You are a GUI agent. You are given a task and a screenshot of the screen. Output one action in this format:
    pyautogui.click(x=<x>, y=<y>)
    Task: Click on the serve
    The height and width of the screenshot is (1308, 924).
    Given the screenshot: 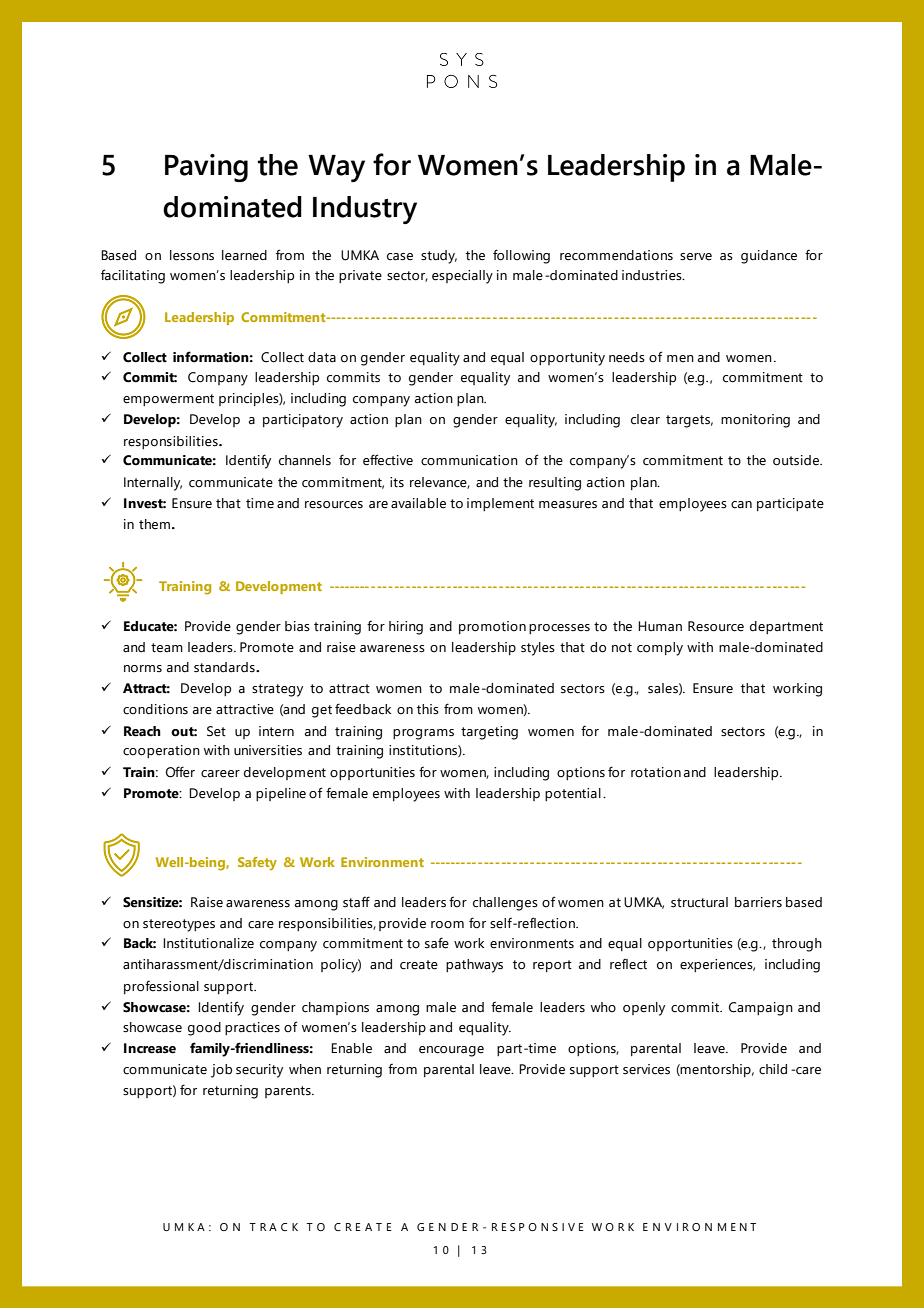 What is the action you would take?
    pyautogui.click(x=696, y=257)
